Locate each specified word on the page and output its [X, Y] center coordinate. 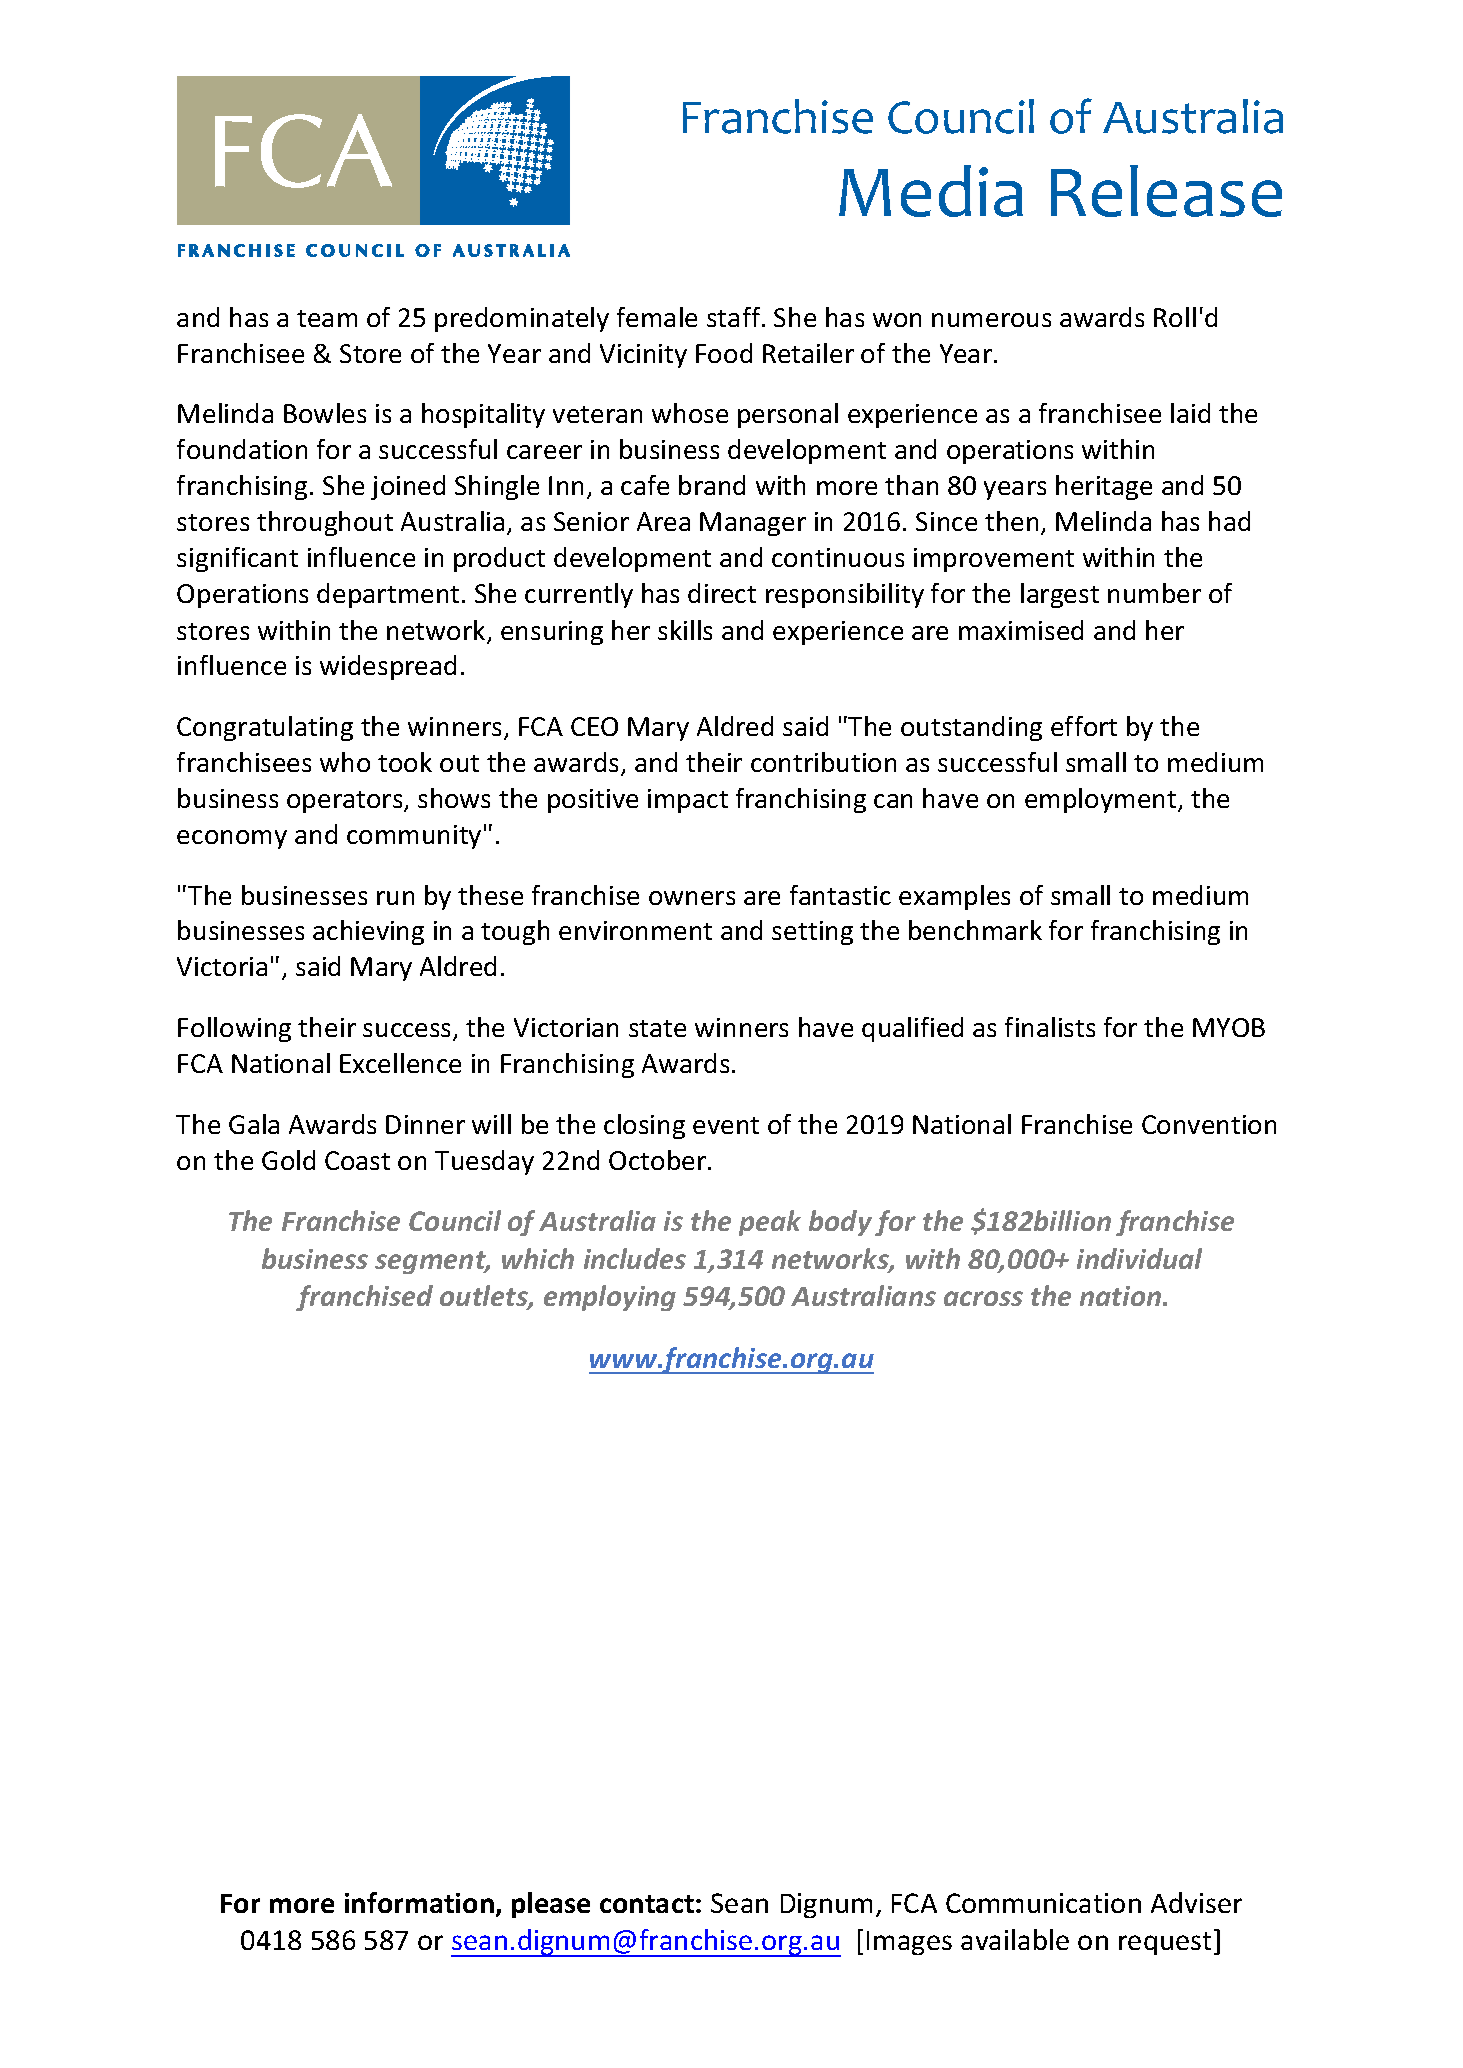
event [726, 1125]
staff [735, 317]
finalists [1050, 1027]
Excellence [400, 1063]
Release [1166, 191]
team [327, 318]
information [419, 1902]
